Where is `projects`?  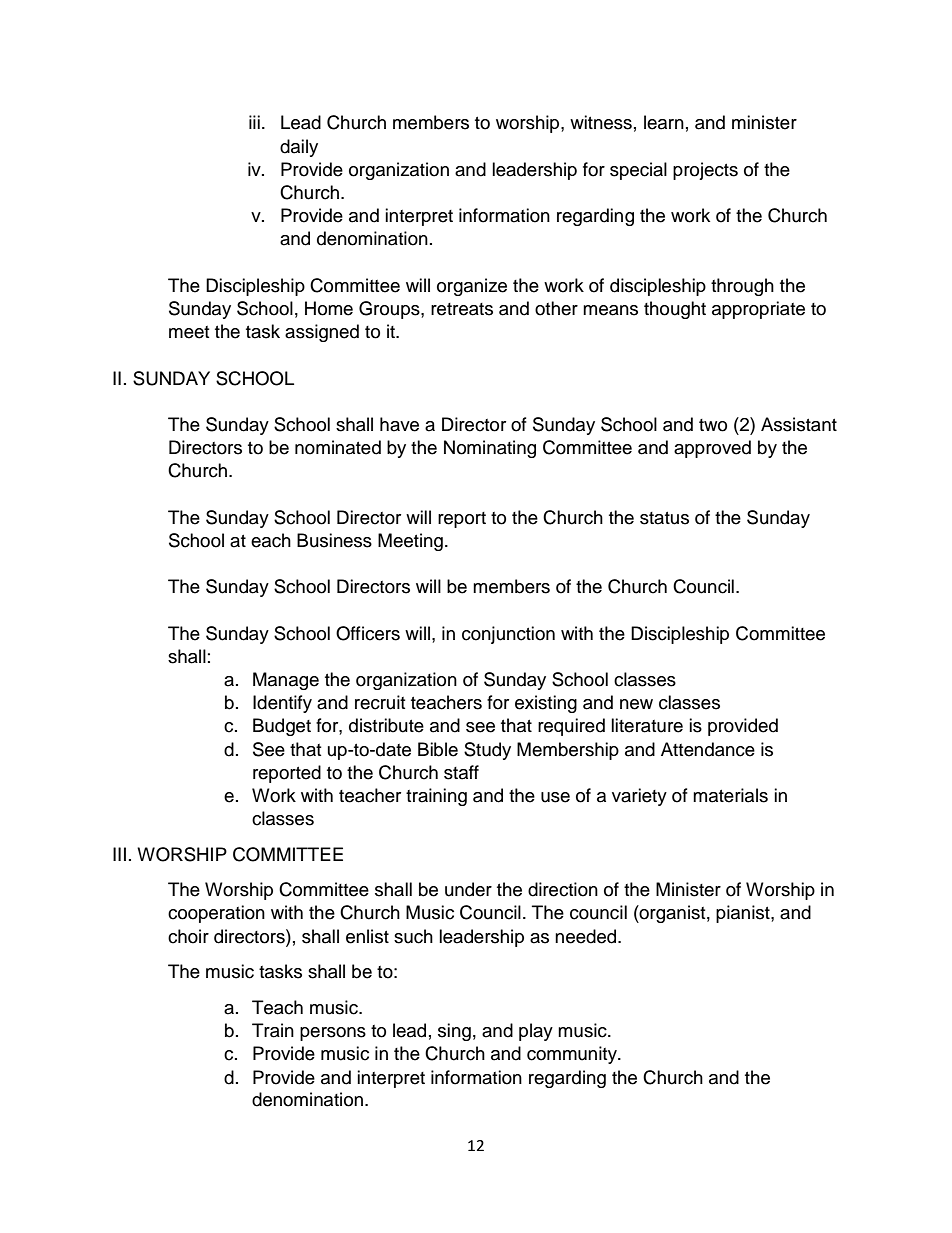 projects is located at coordinates (705, 171).
